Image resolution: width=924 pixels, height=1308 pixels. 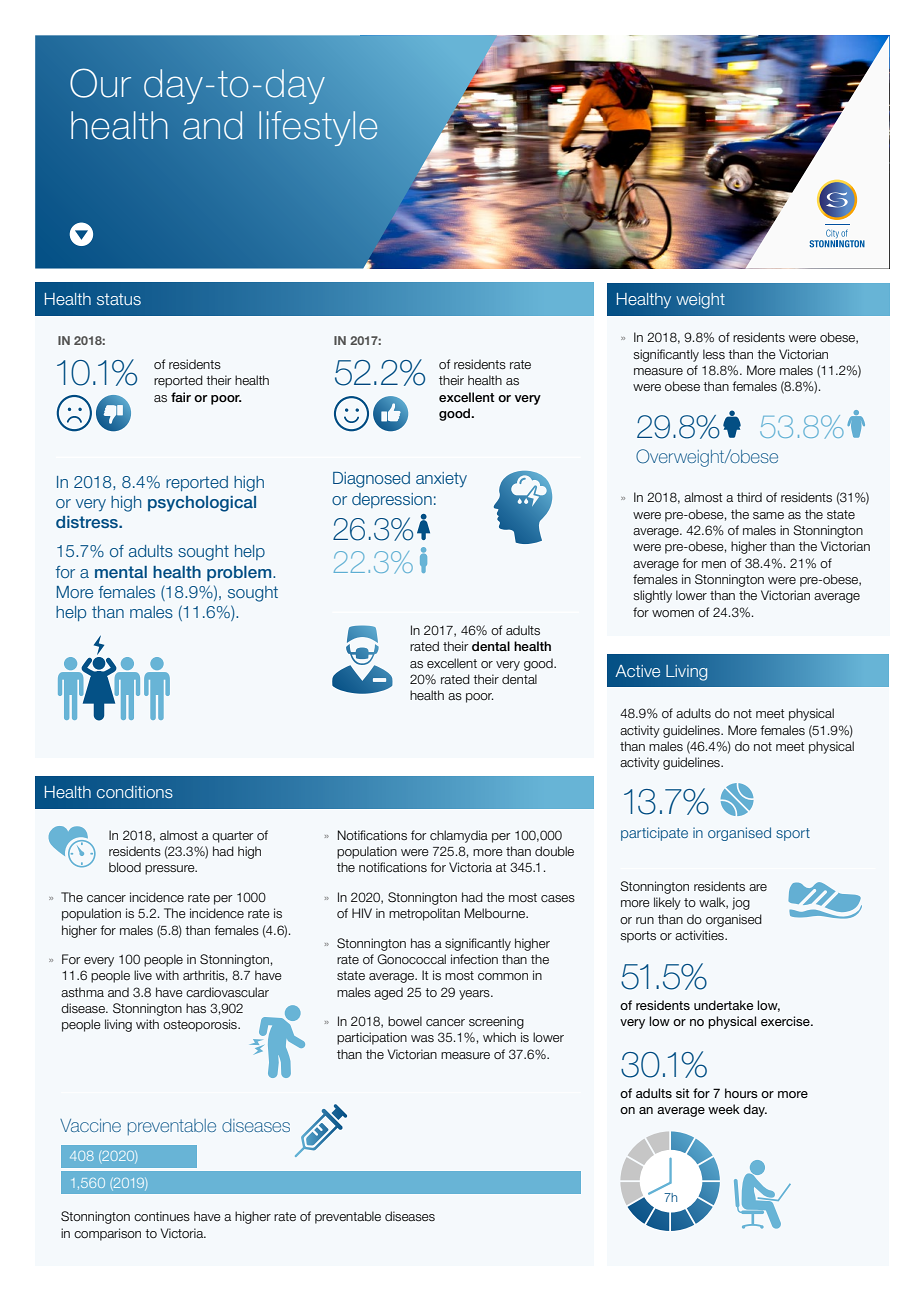 I want to click on less, so click(x=714, y=354).
